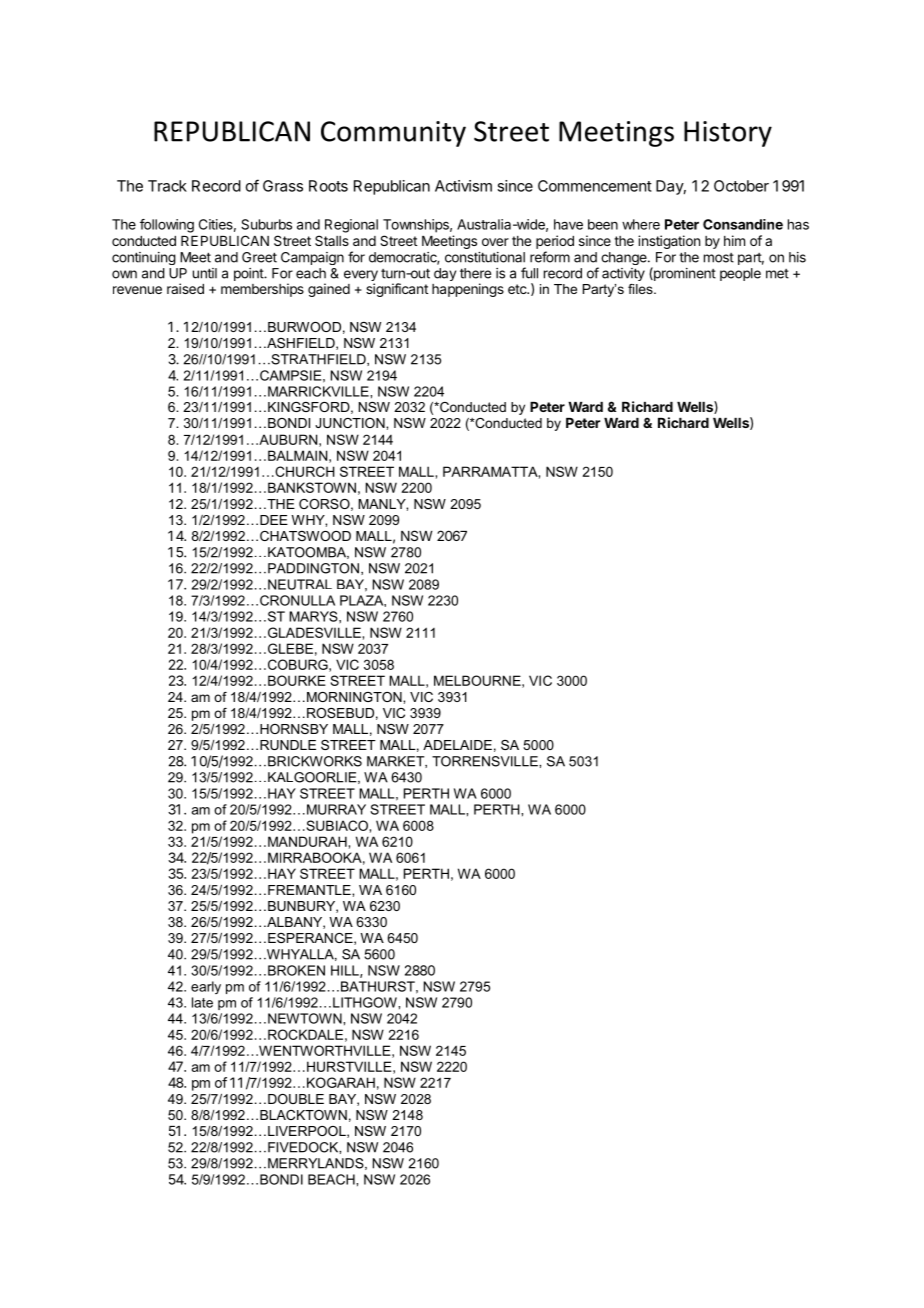  What do you see at coordinates (314, 616) in the screenshot?
I see `MARYS` at bounding box center [314, 616].
